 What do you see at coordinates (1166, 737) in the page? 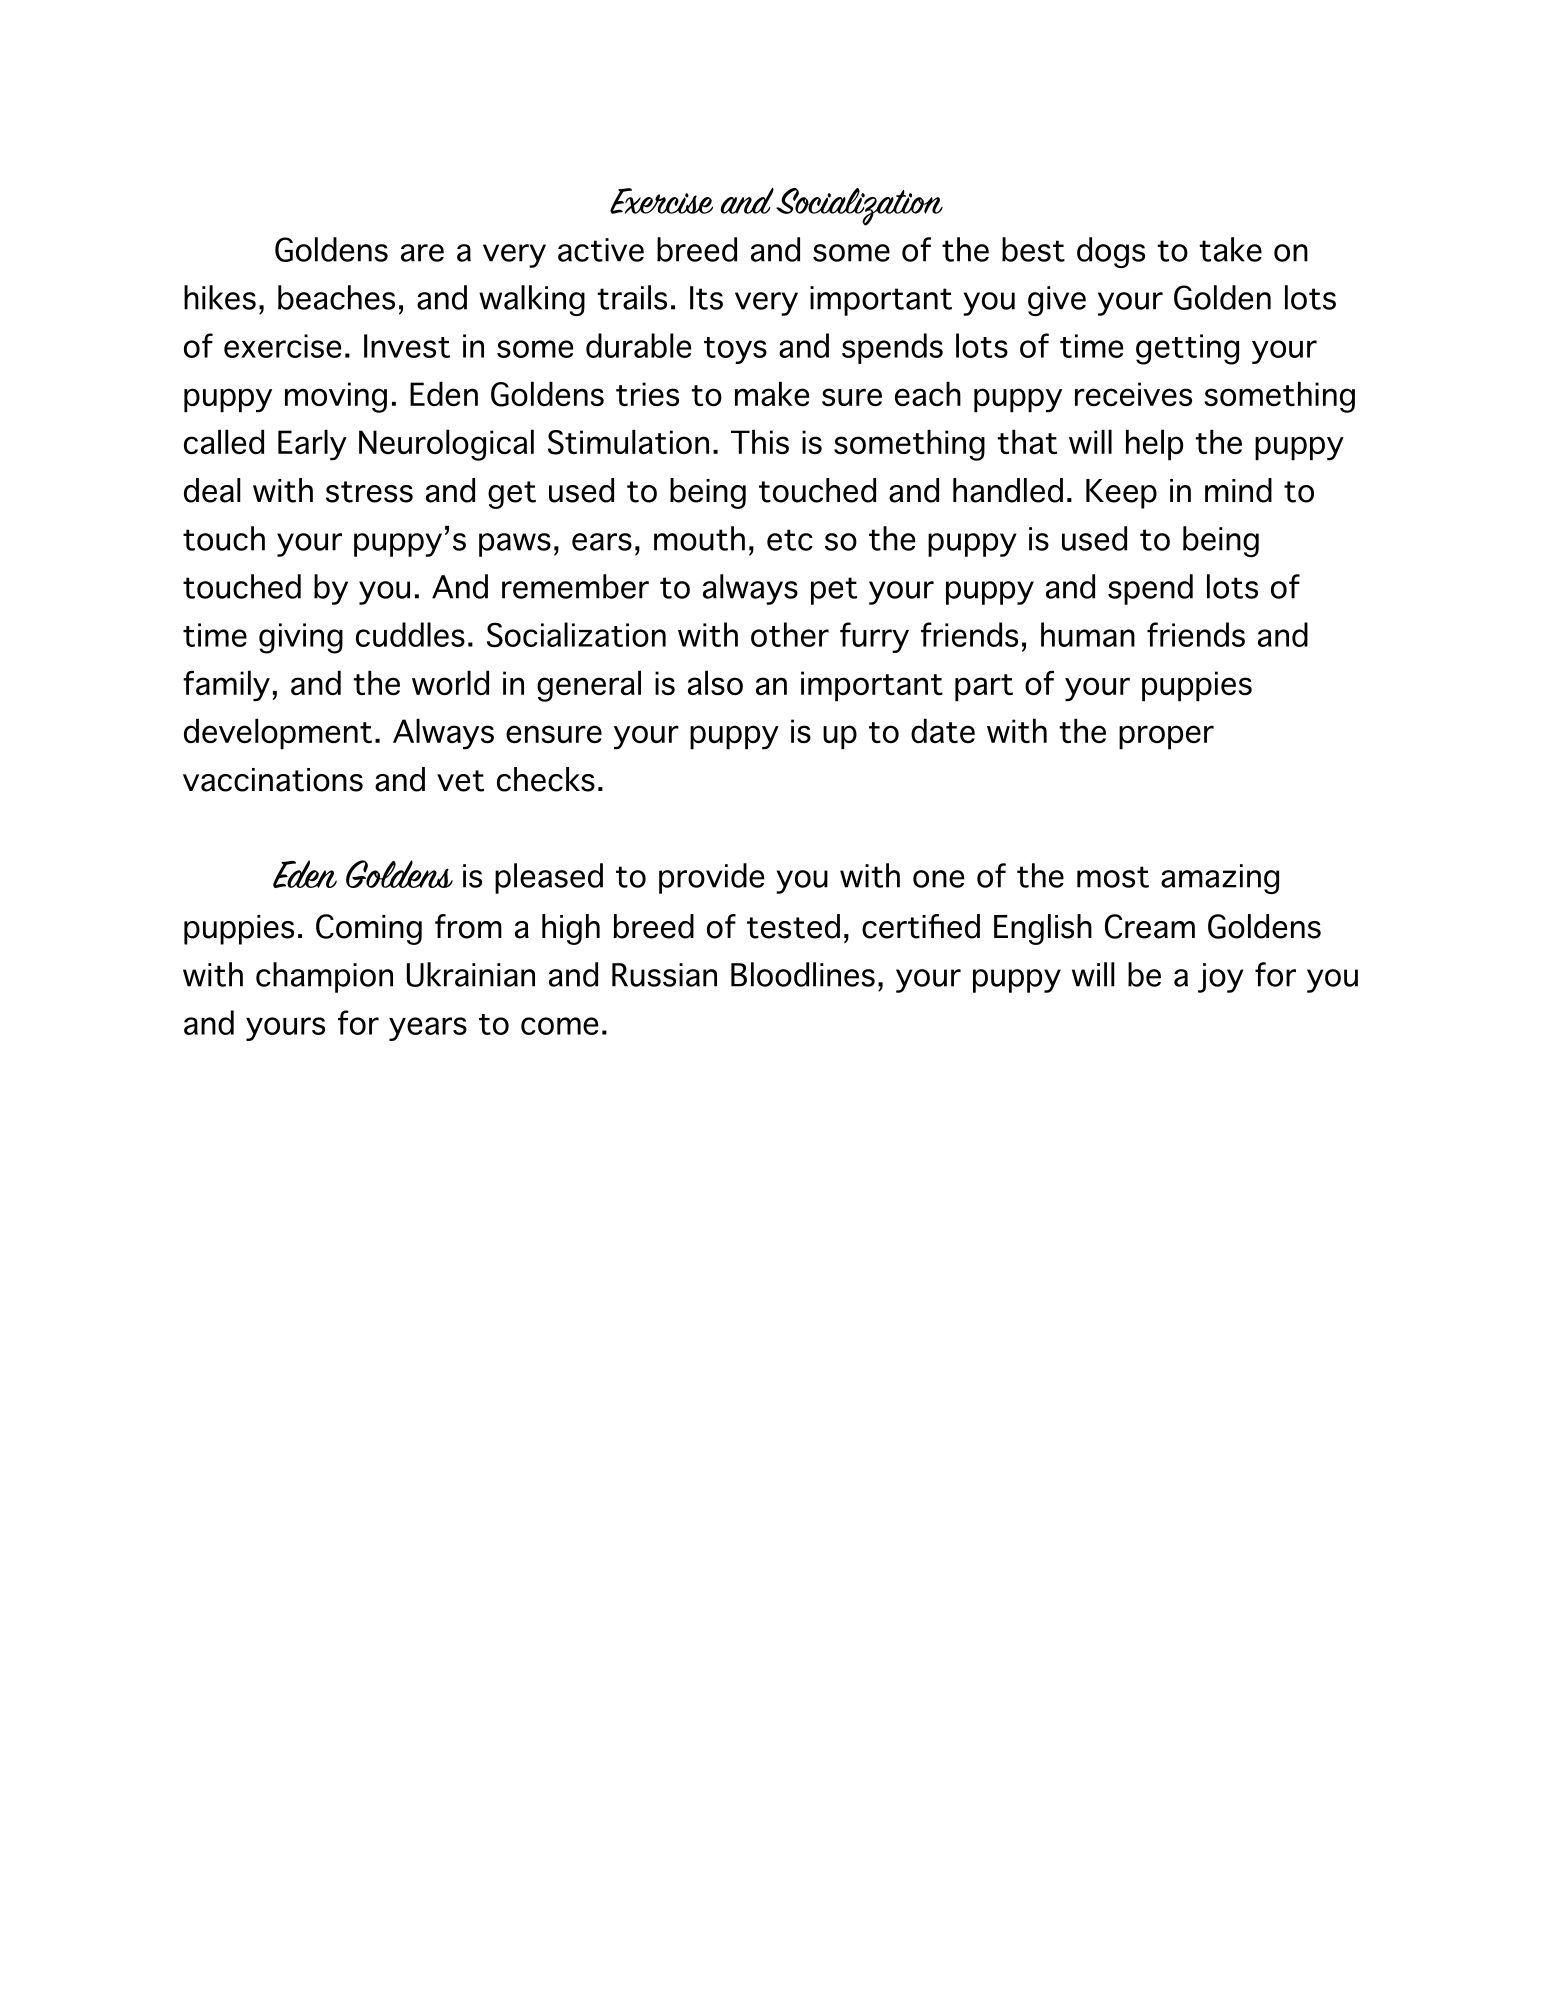
I see `proper` at bounding box center [1166, 737].
